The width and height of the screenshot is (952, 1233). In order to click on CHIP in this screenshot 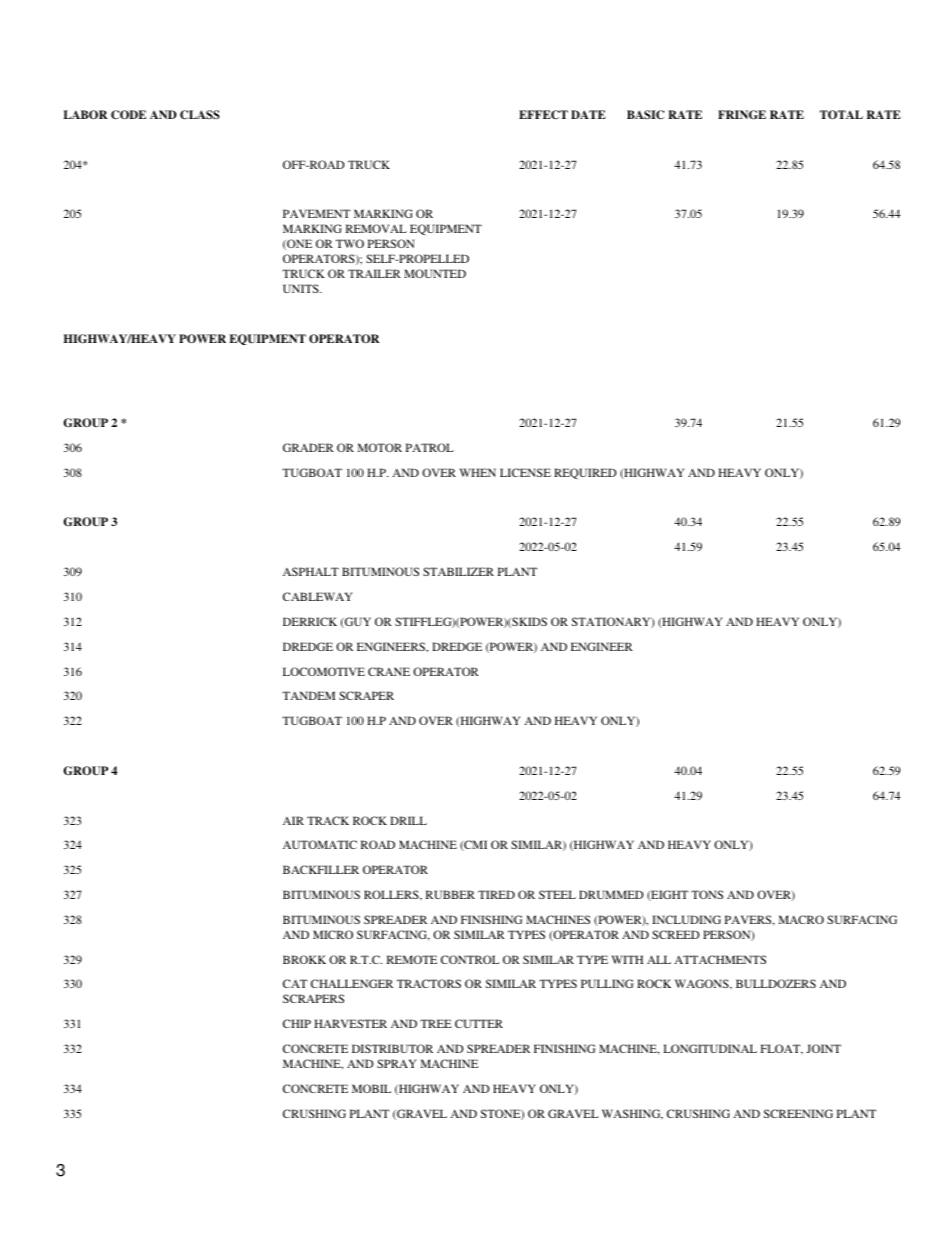, I will do `click(297, 1023)`.
